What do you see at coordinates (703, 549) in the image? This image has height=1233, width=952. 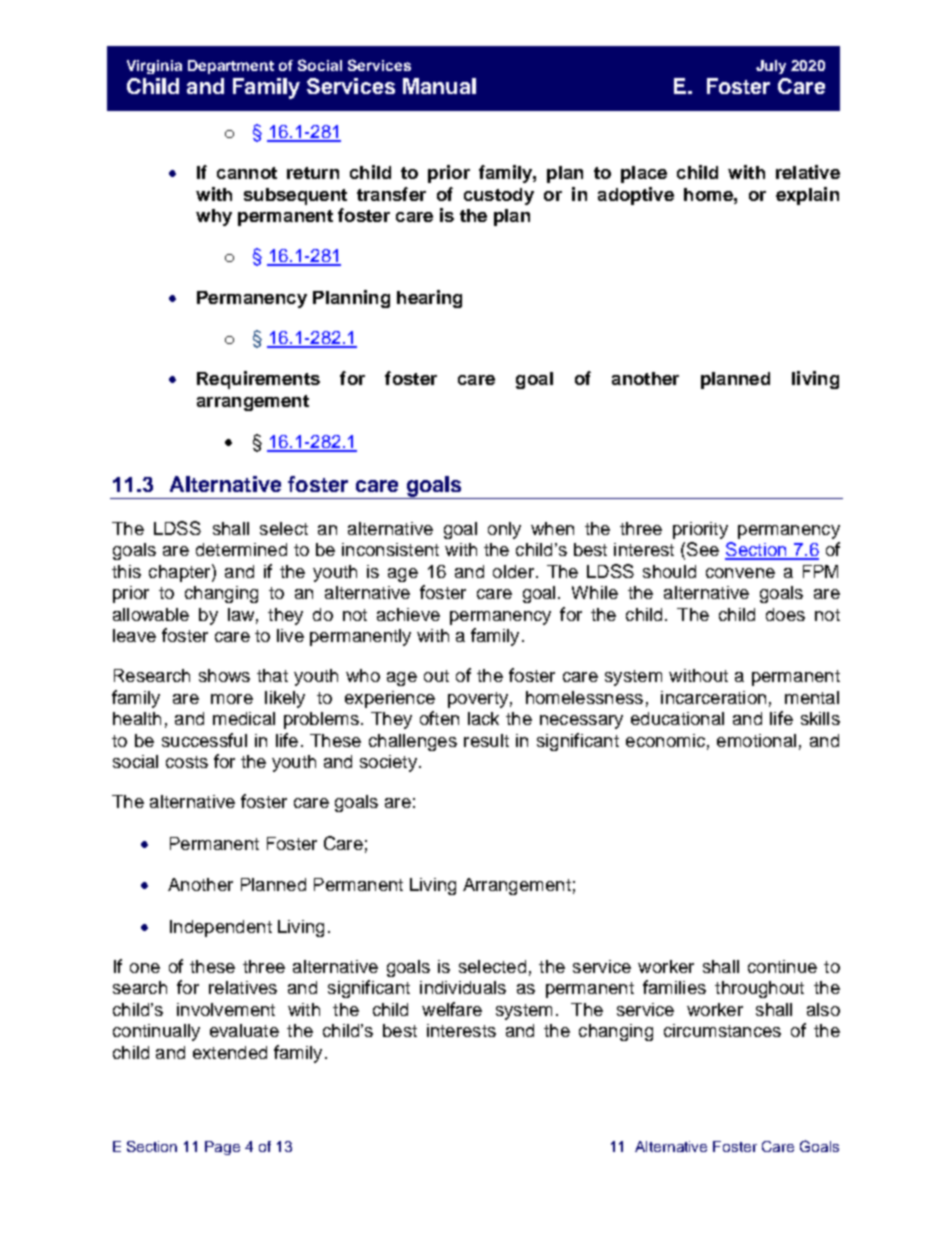 I see `See` at bounding box center [703, 549].
